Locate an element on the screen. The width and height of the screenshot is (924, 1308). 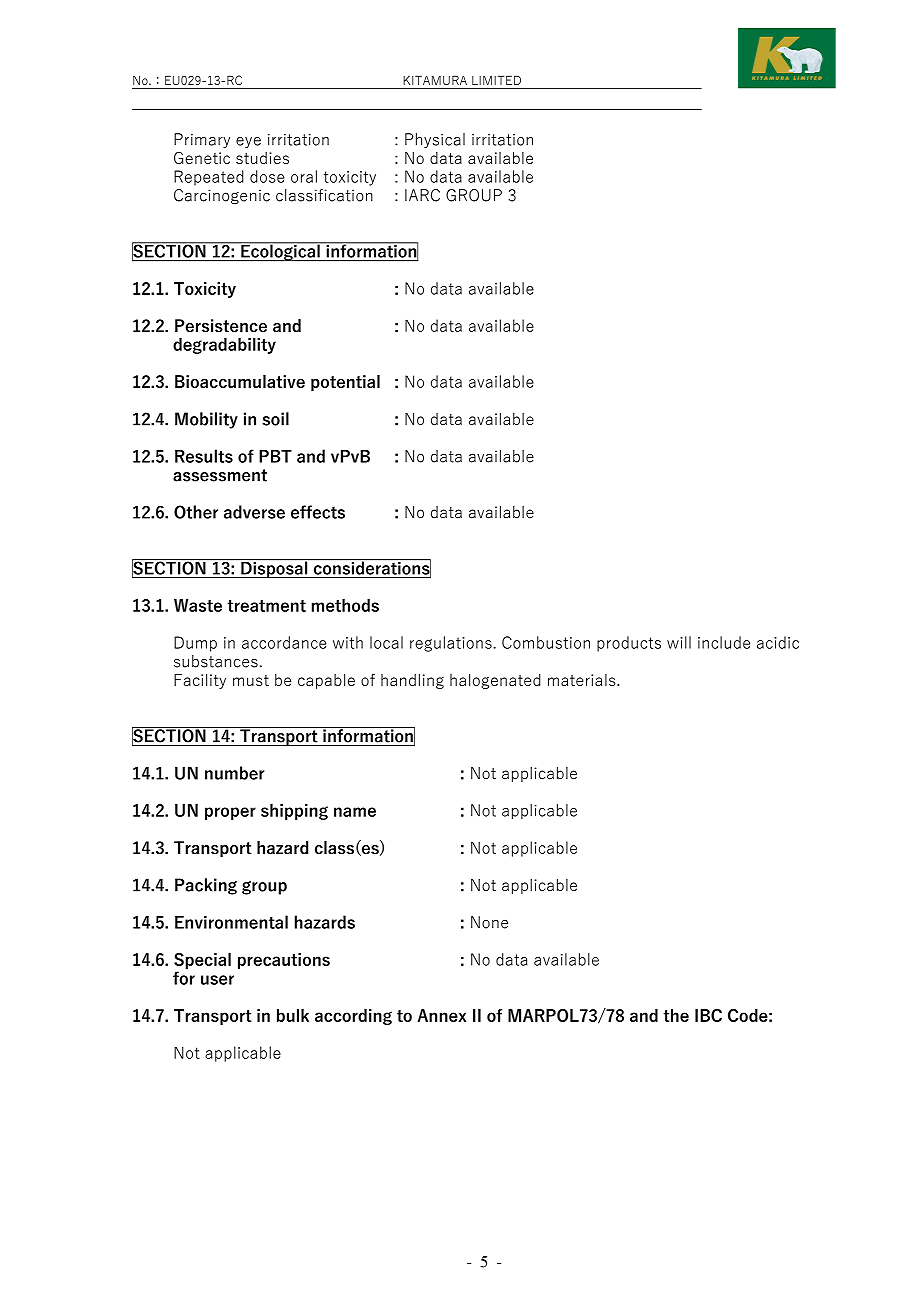
include is located at coordinates (724, 642).
